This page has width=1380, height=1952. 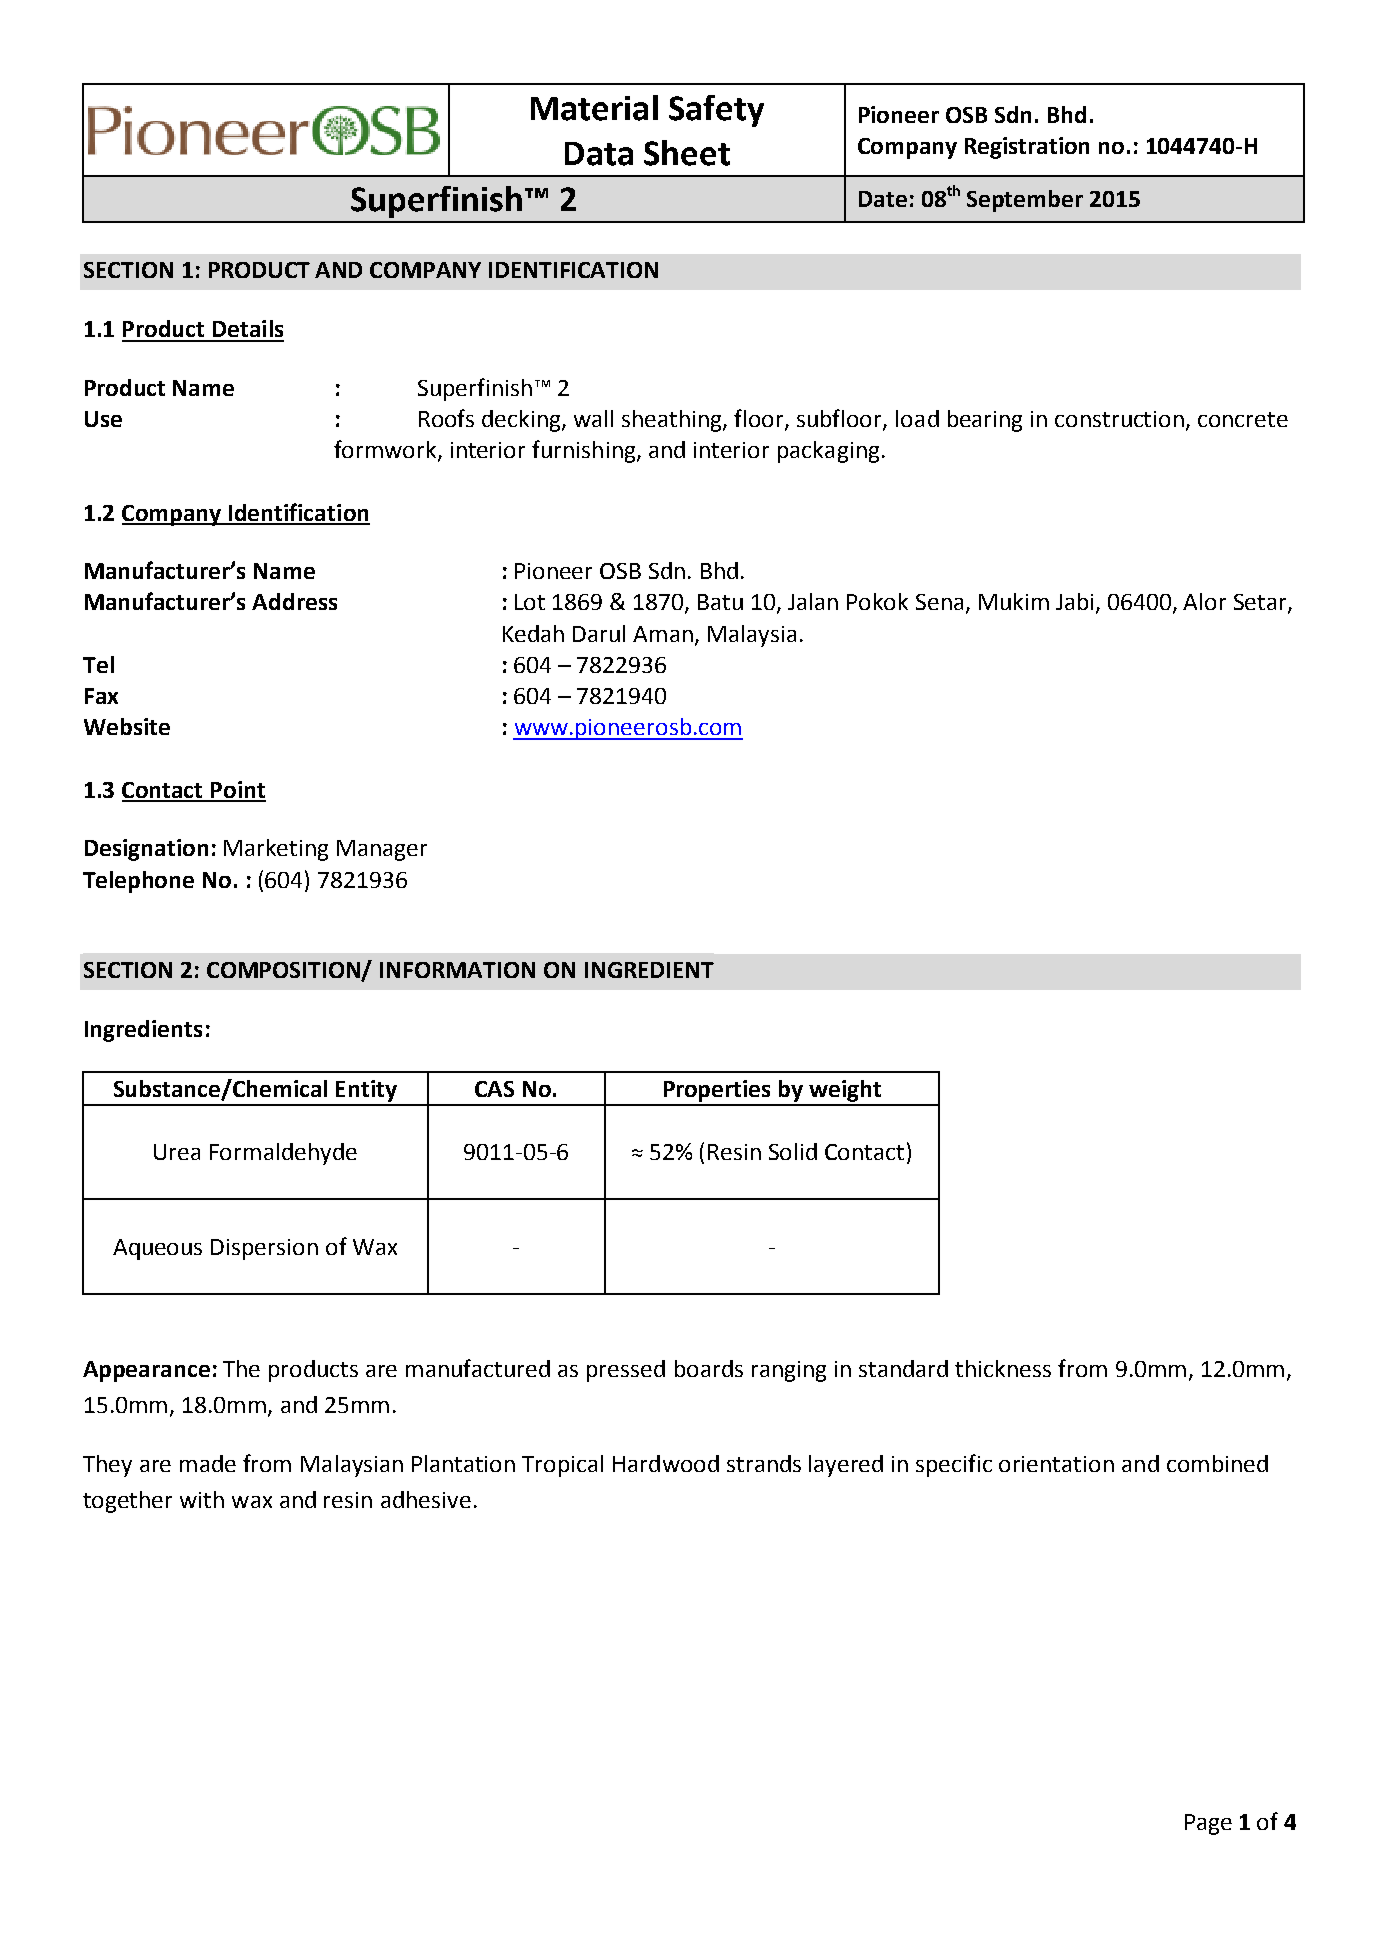 What do you see at coordinates (1027, 148) in the page?
I see `Registration` at bounding box center [1027, 148].
